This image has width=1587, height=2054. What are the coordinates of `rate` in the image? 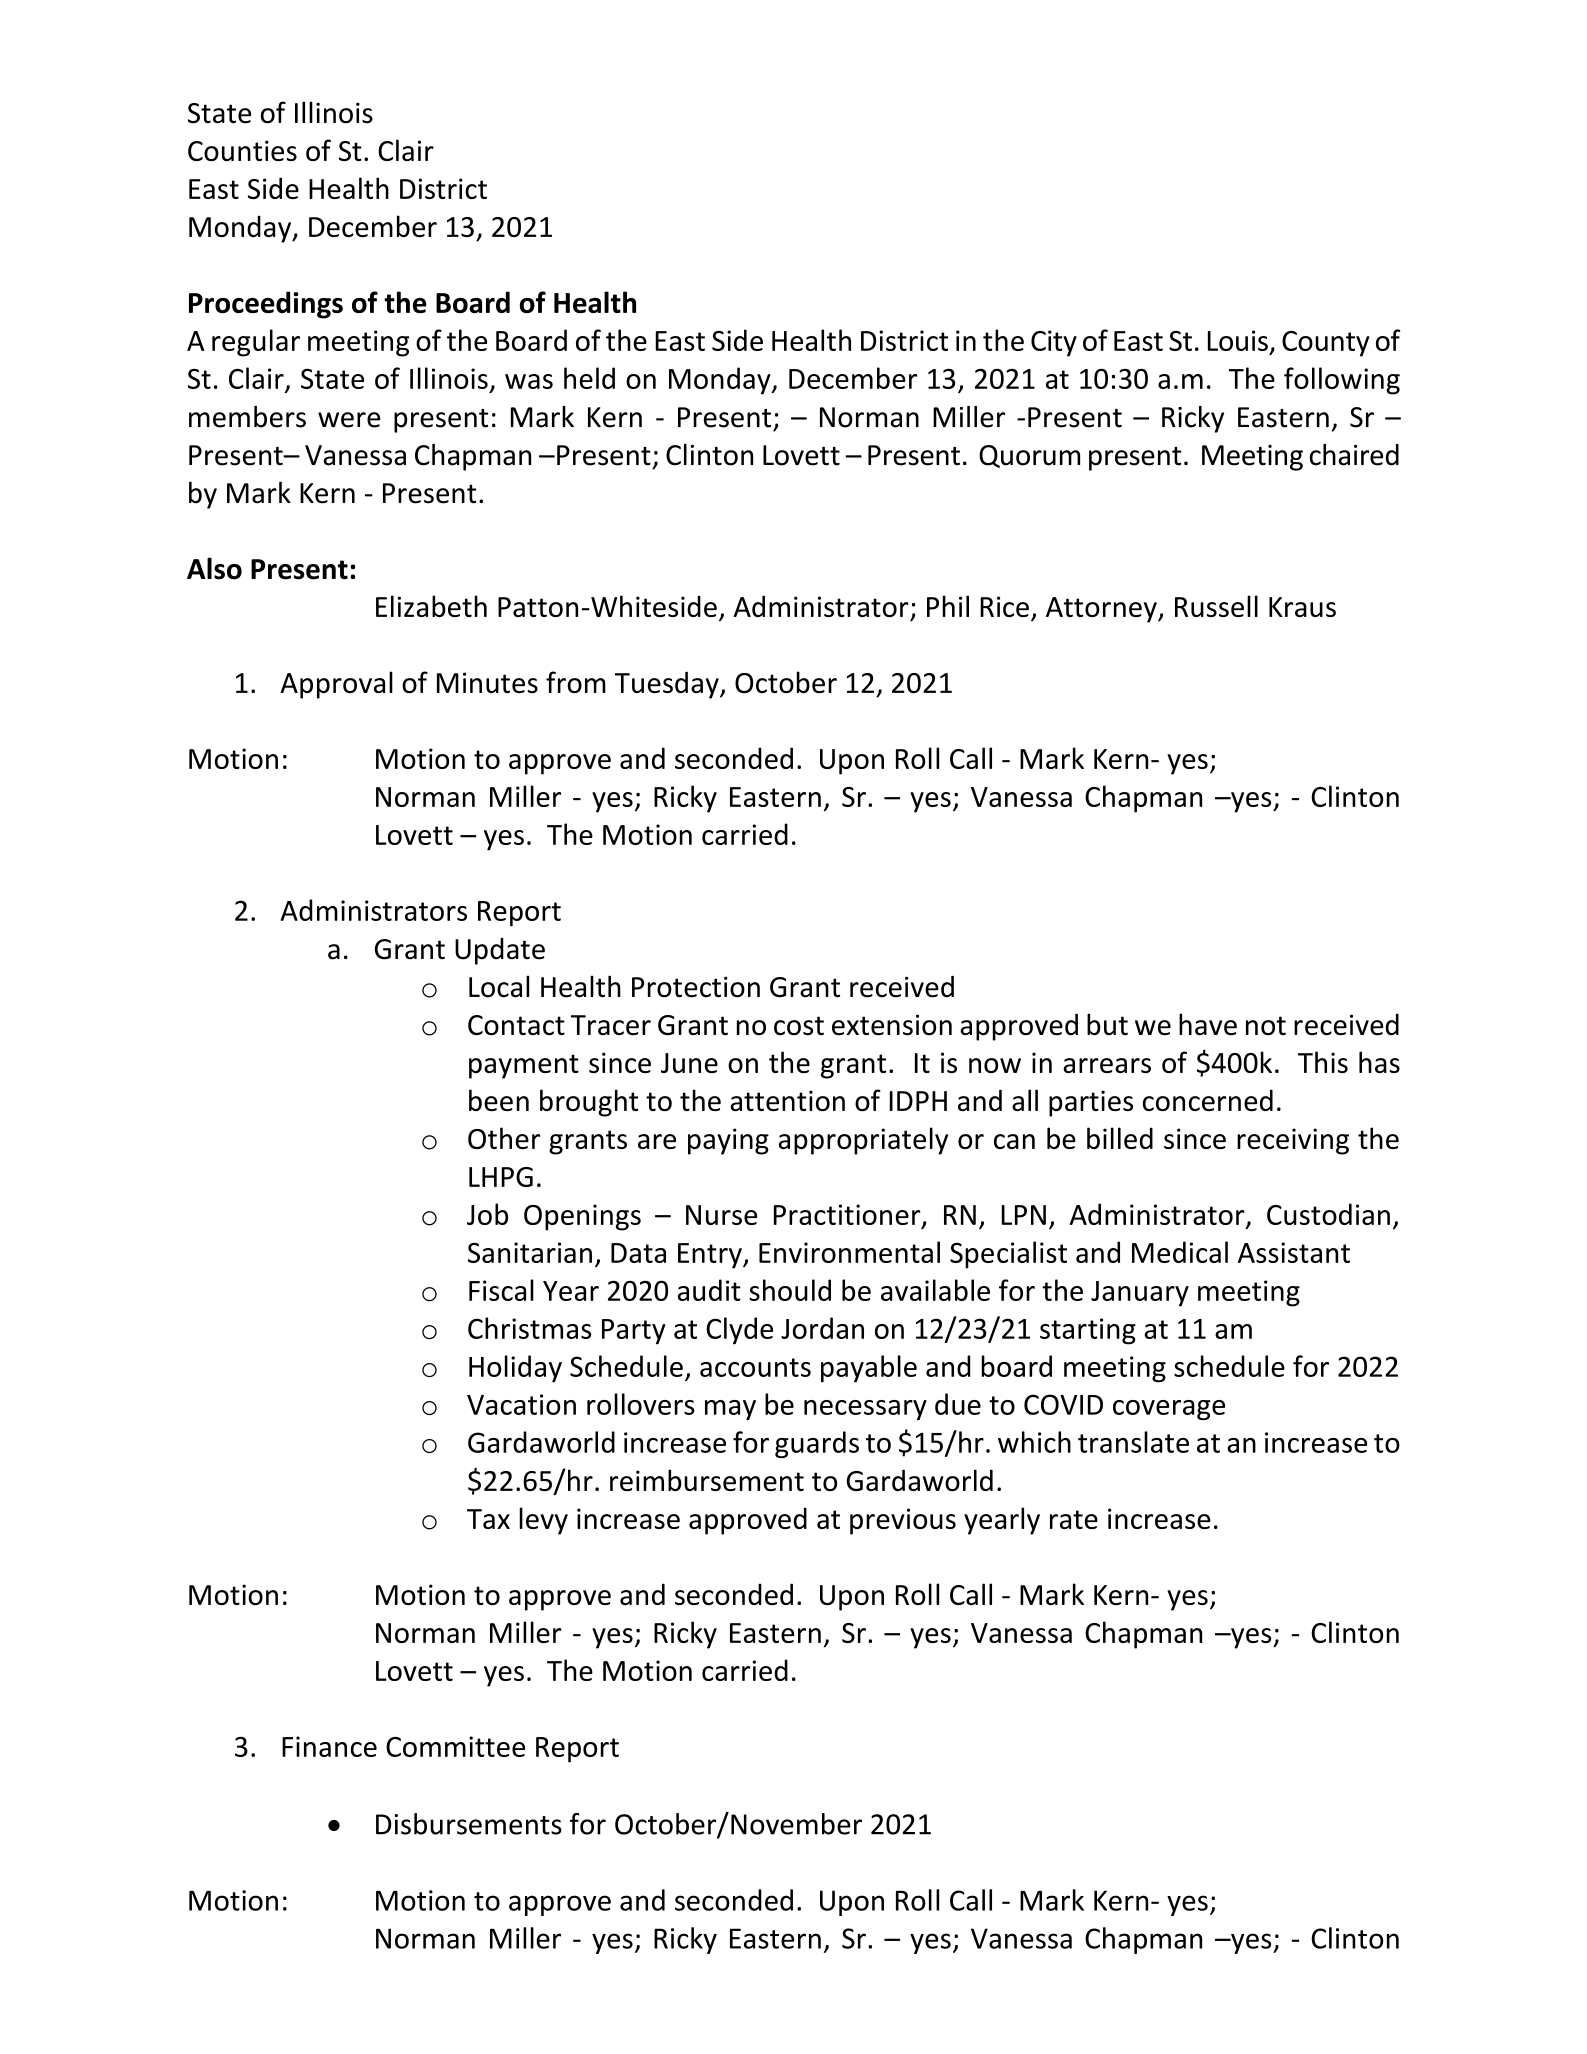 It's located at (1074, 1519).
